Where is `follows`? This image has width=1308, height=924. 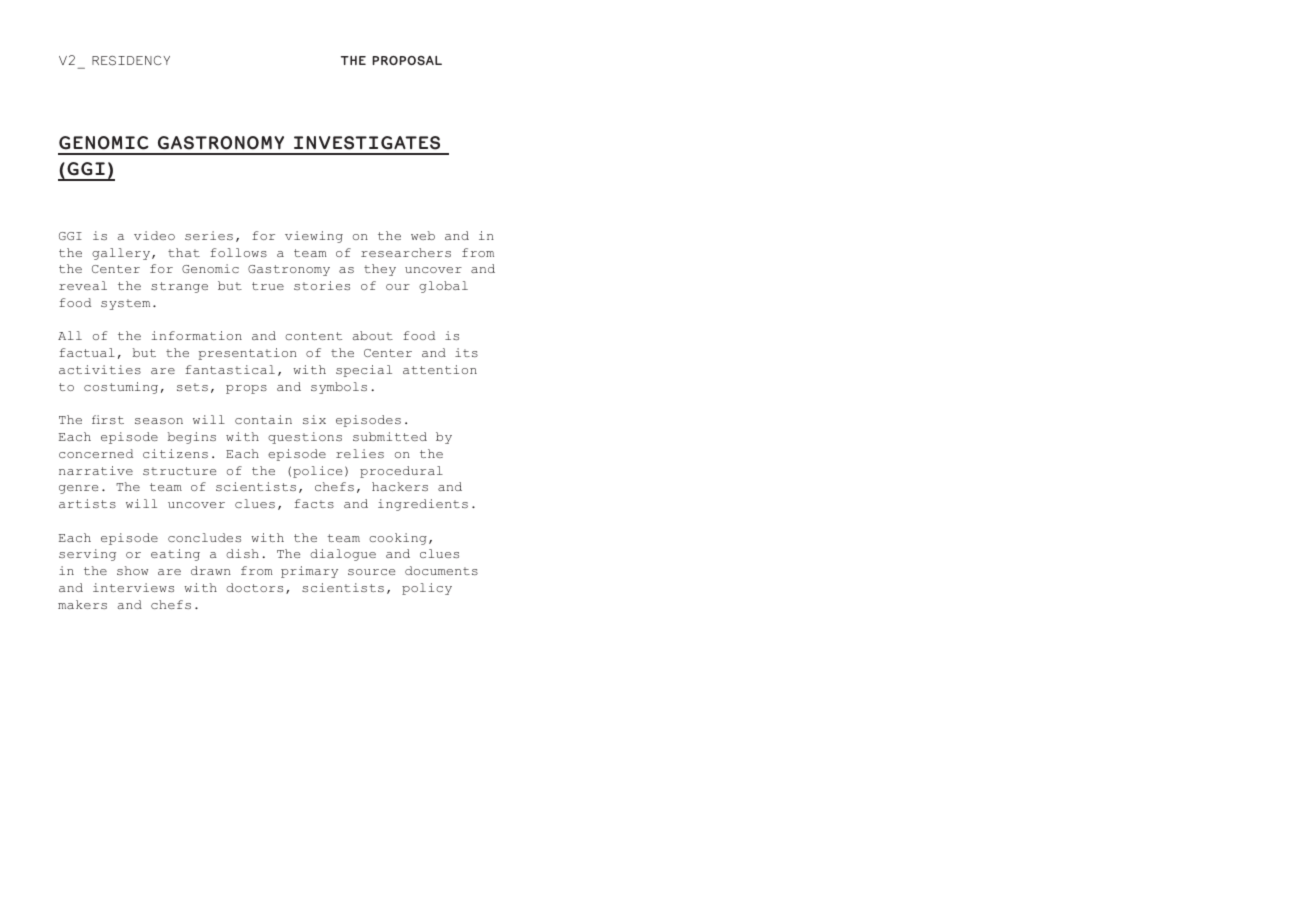
follows is located at coordinates (238, 252).
